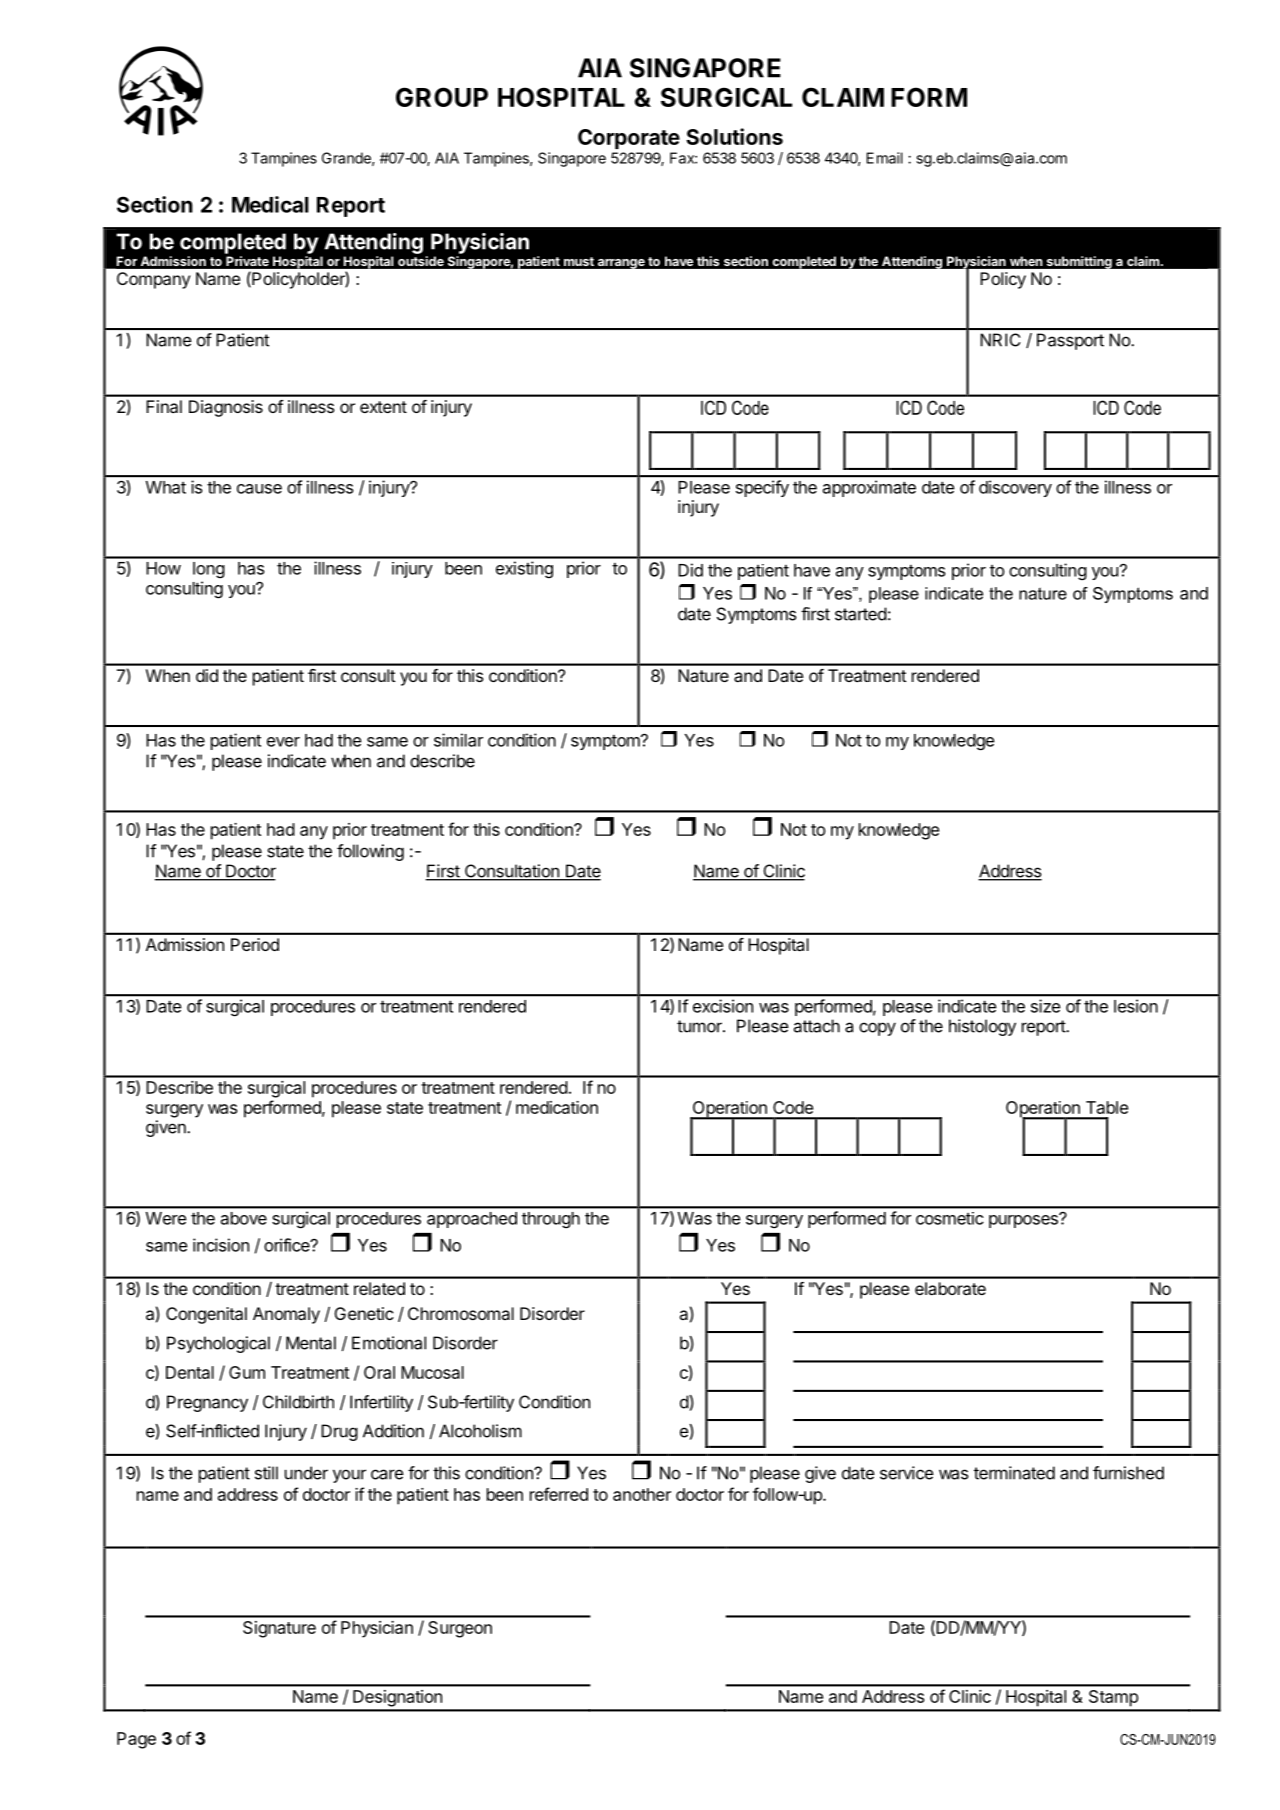 The height and width of the image is (1810, 1280). Describe the element at coordinates (244, 1218) in the image. I see `above` at that location.
